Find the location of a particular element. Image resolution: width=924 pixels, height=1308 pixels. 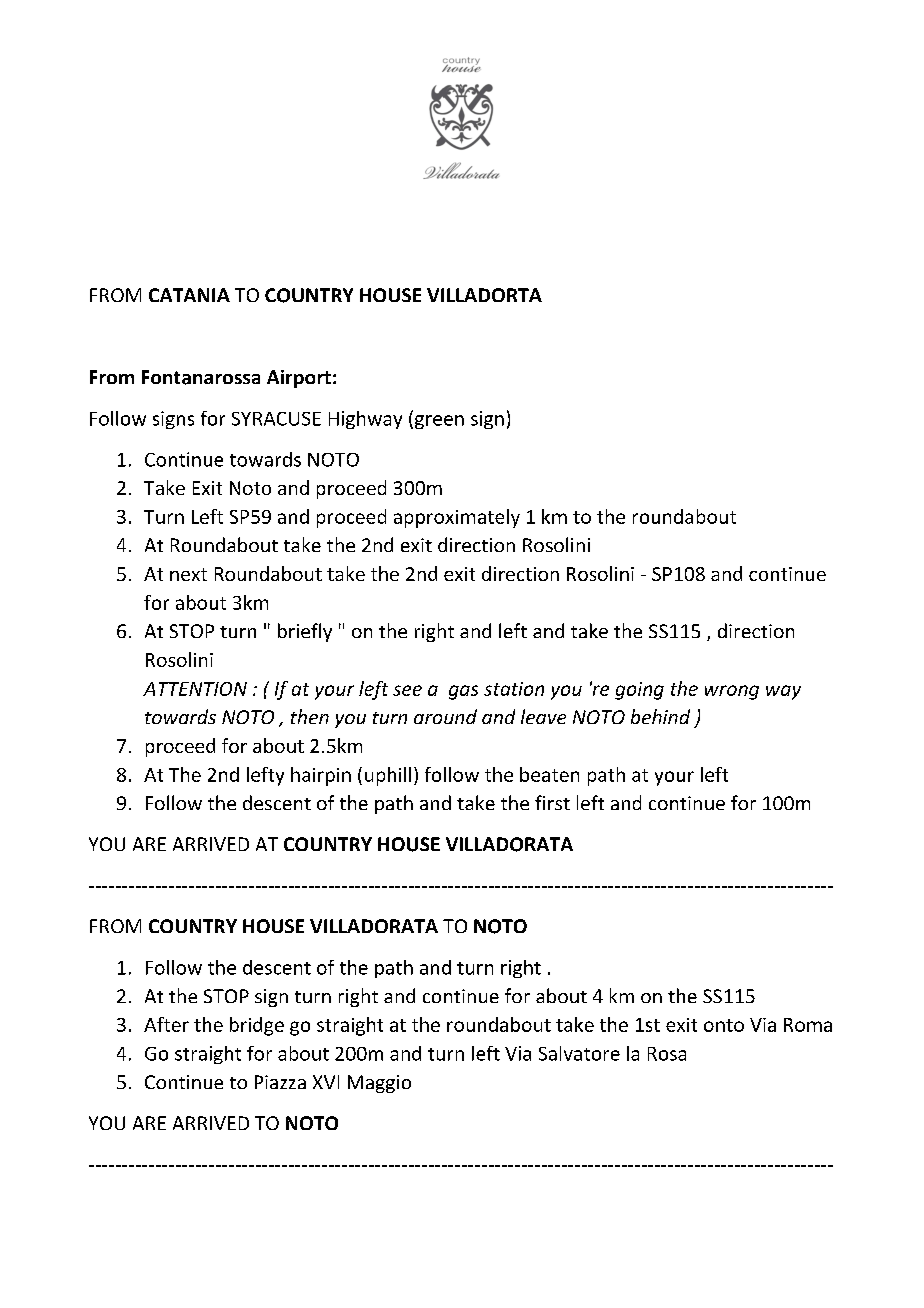

green is located at coordinates (438, 422).
